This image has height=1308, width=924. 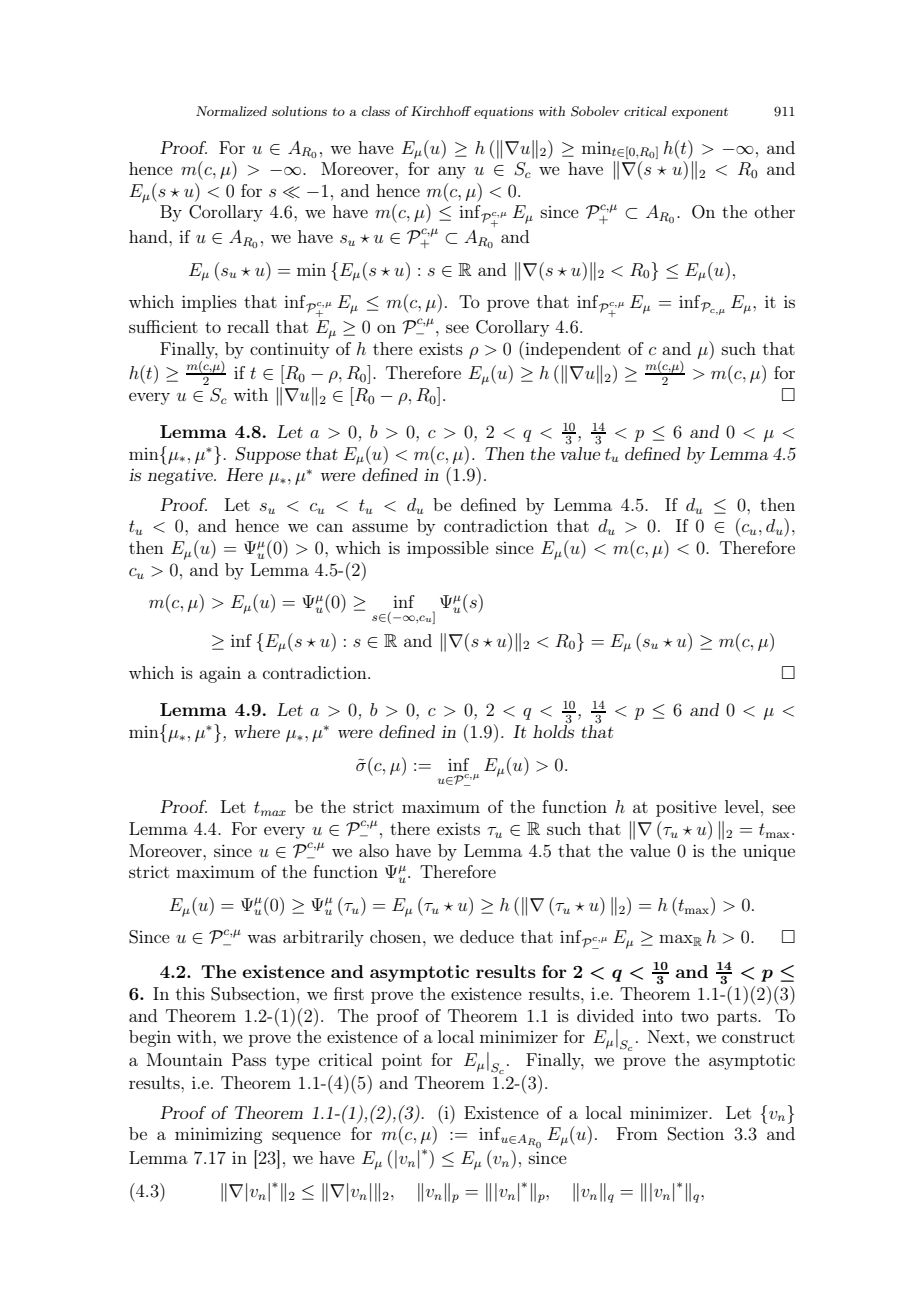 What do you see at coordinates (402, 1061) in the image?
I see `point` at bounding box center [402, 1061].
